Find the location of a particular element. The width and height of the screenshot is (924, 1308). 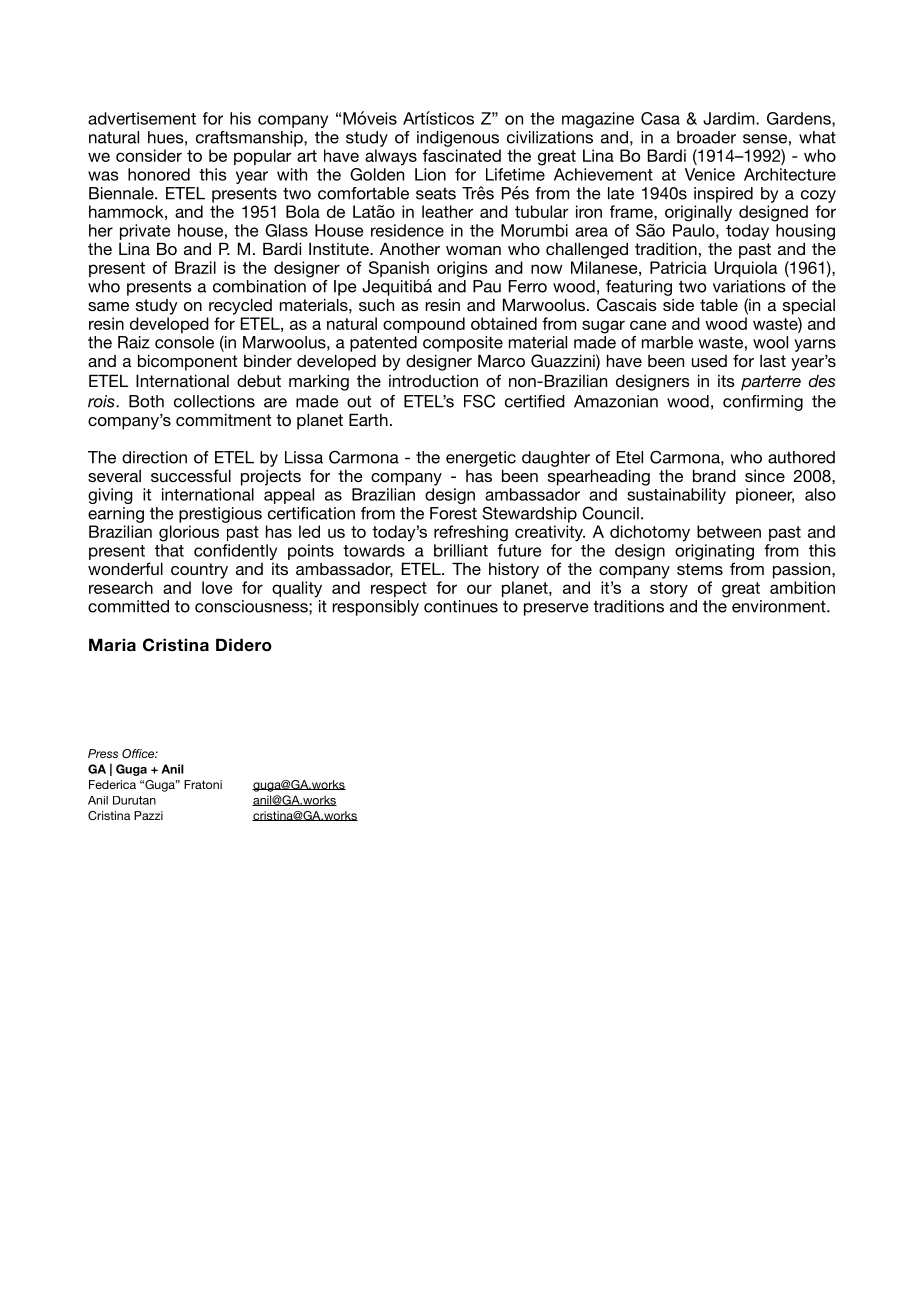

Federica is located at coordinates (112, 784).
